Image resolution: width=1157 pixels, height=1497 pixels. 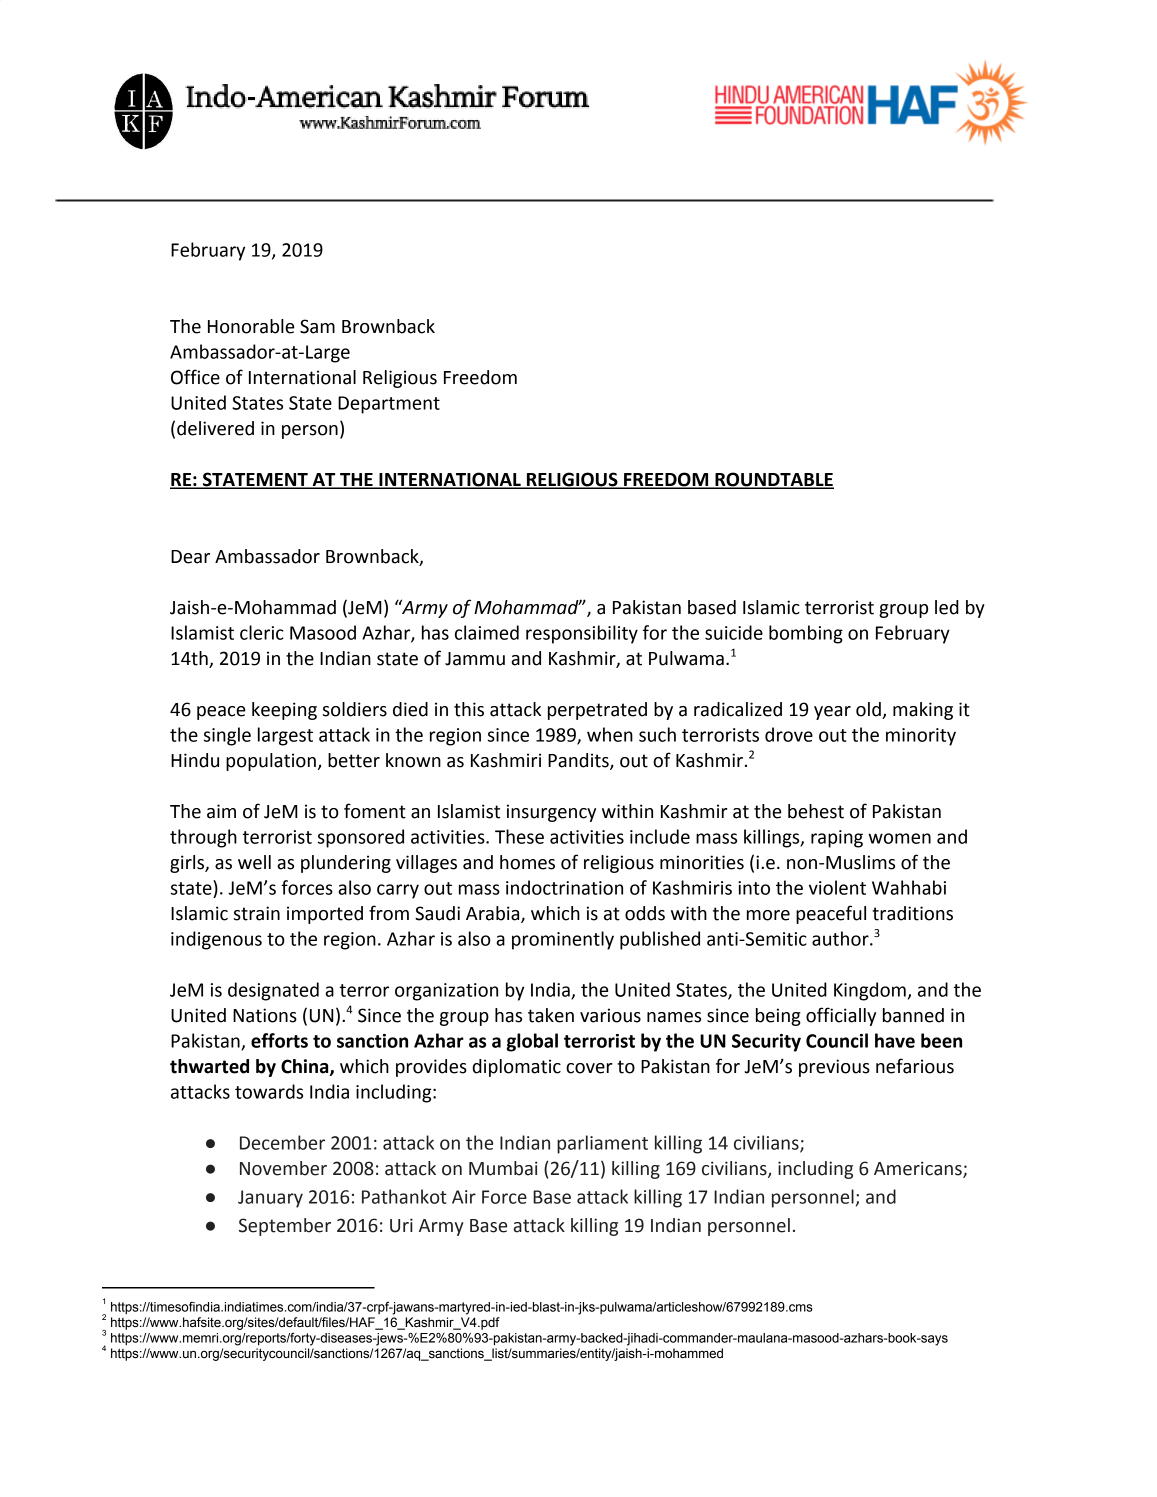 I want to click on January, so click(x=270, y=1199).
